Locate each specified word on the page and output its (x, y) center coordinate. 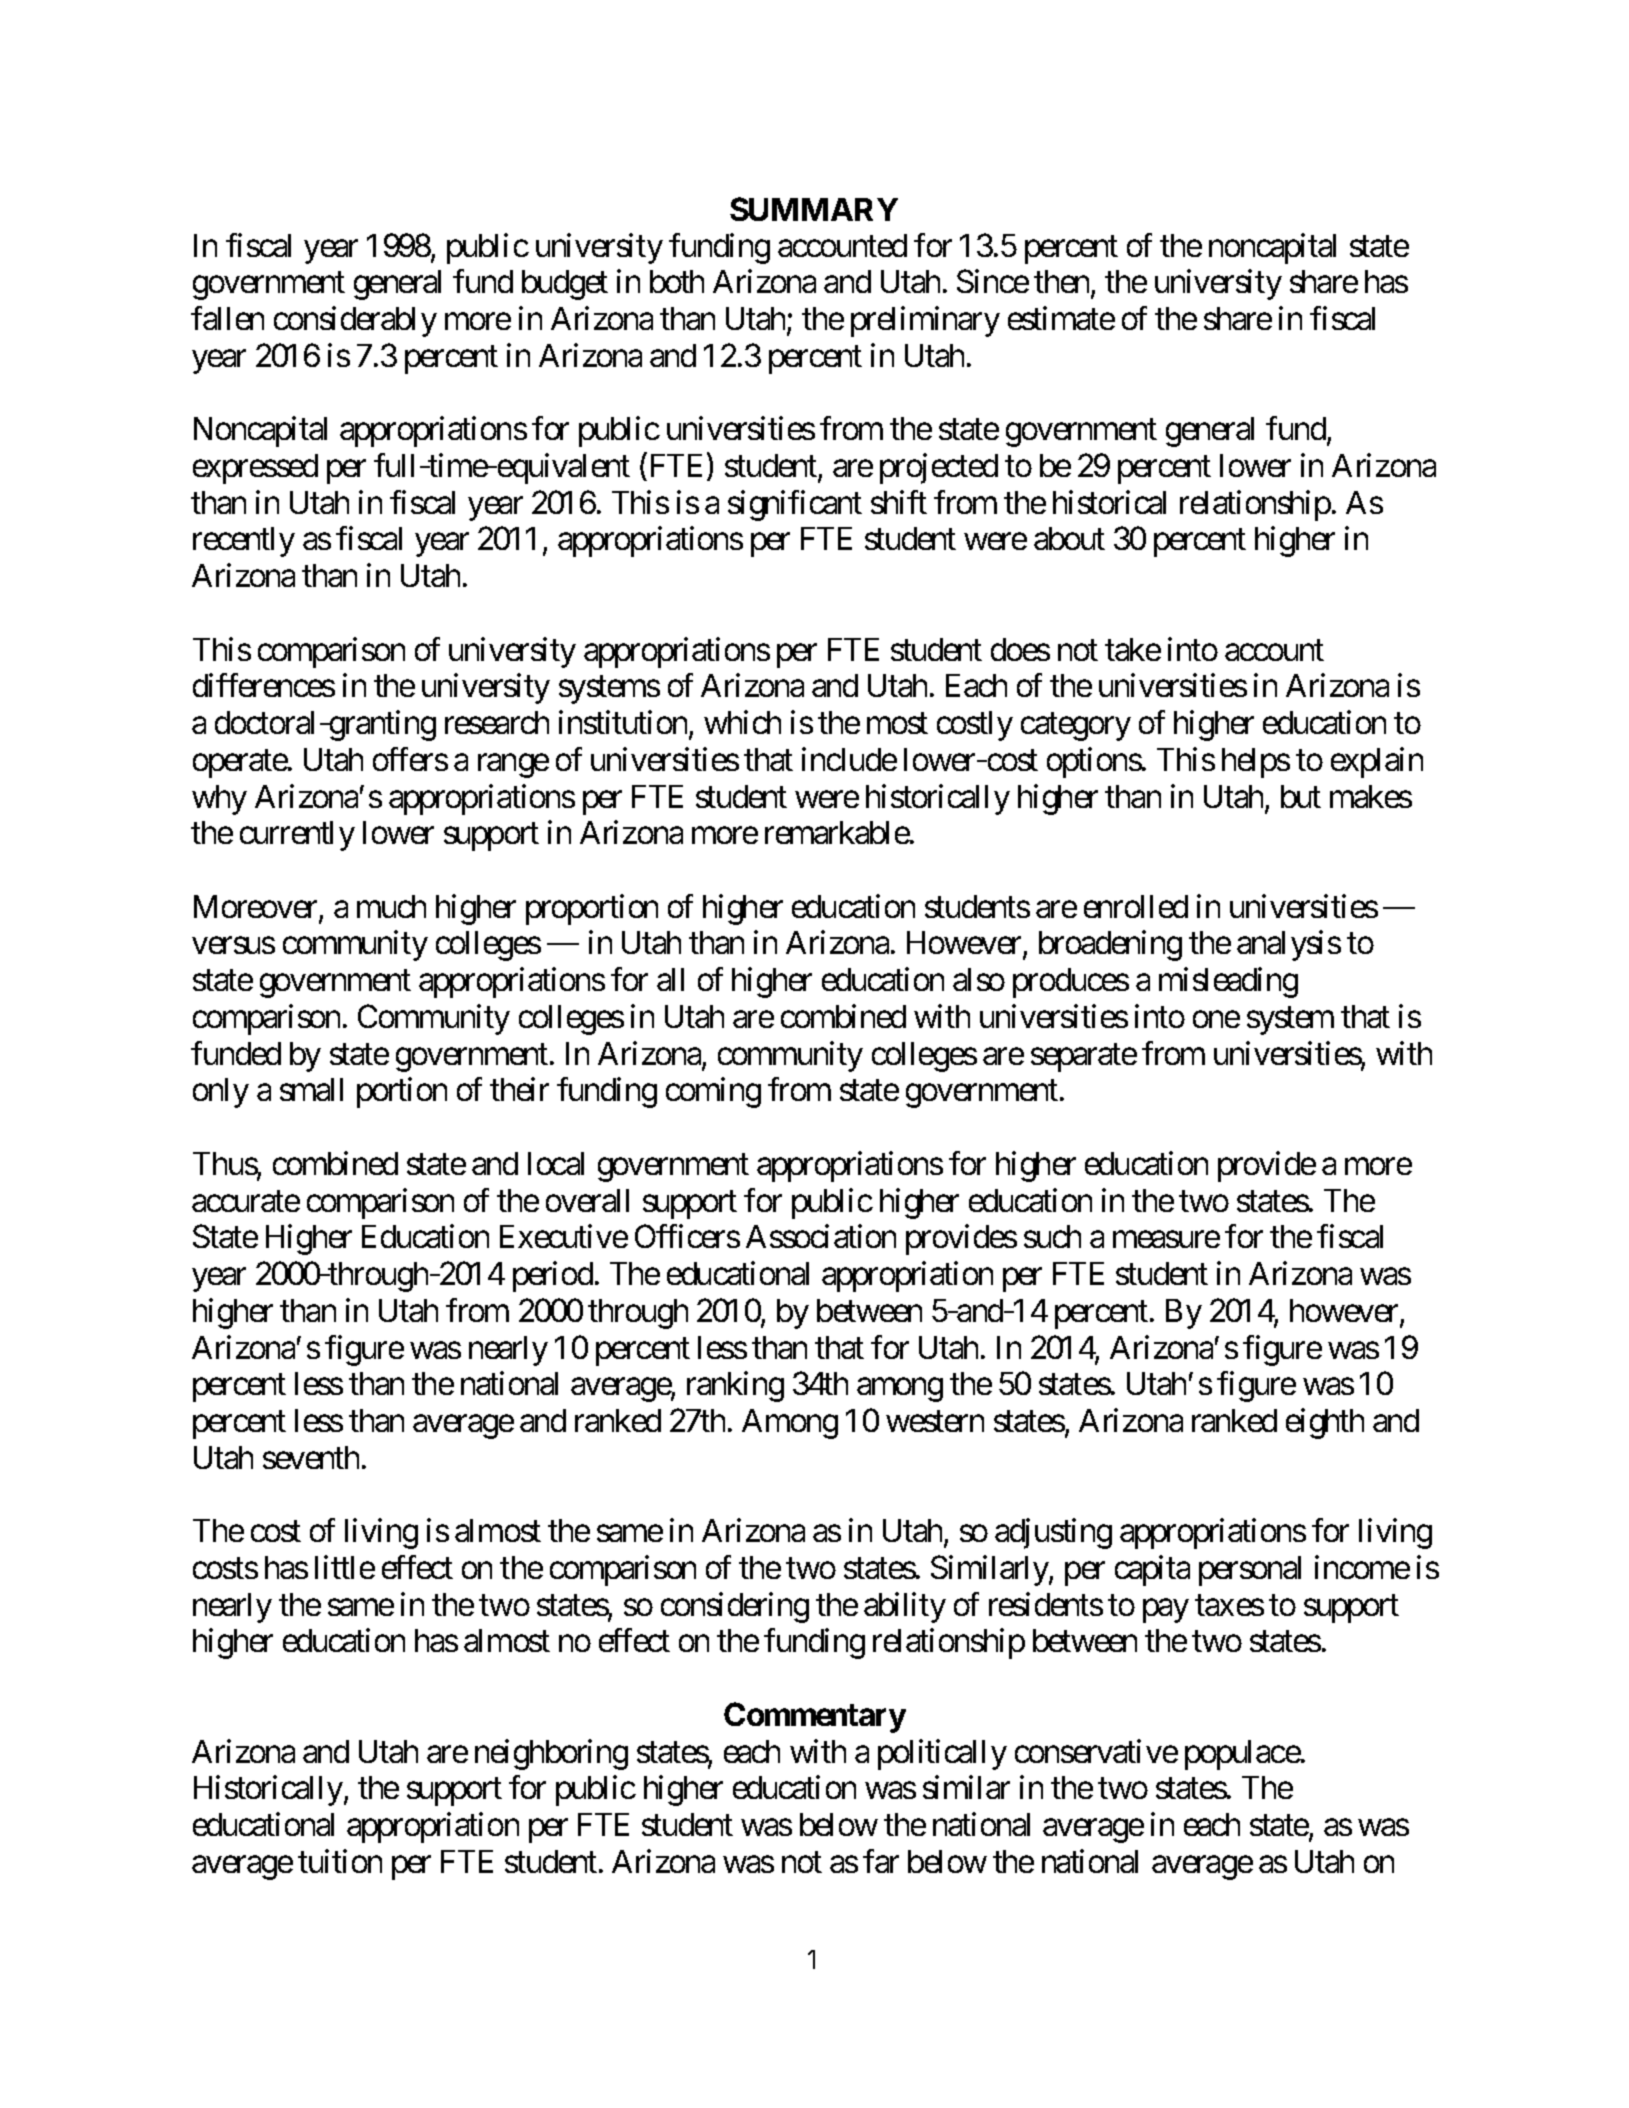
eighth (1325, 1423)
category (1076, 727)
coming (713, 1093)
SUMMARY (814, 209)
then (1063, 283)
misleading (1228, 982)
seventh (311, 1457)
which (742, 722)
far (881, 1861)
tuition (340, 1861)
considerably (355, 321)
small (311, 1089)
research (497, 722)
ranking (735, 1386)
